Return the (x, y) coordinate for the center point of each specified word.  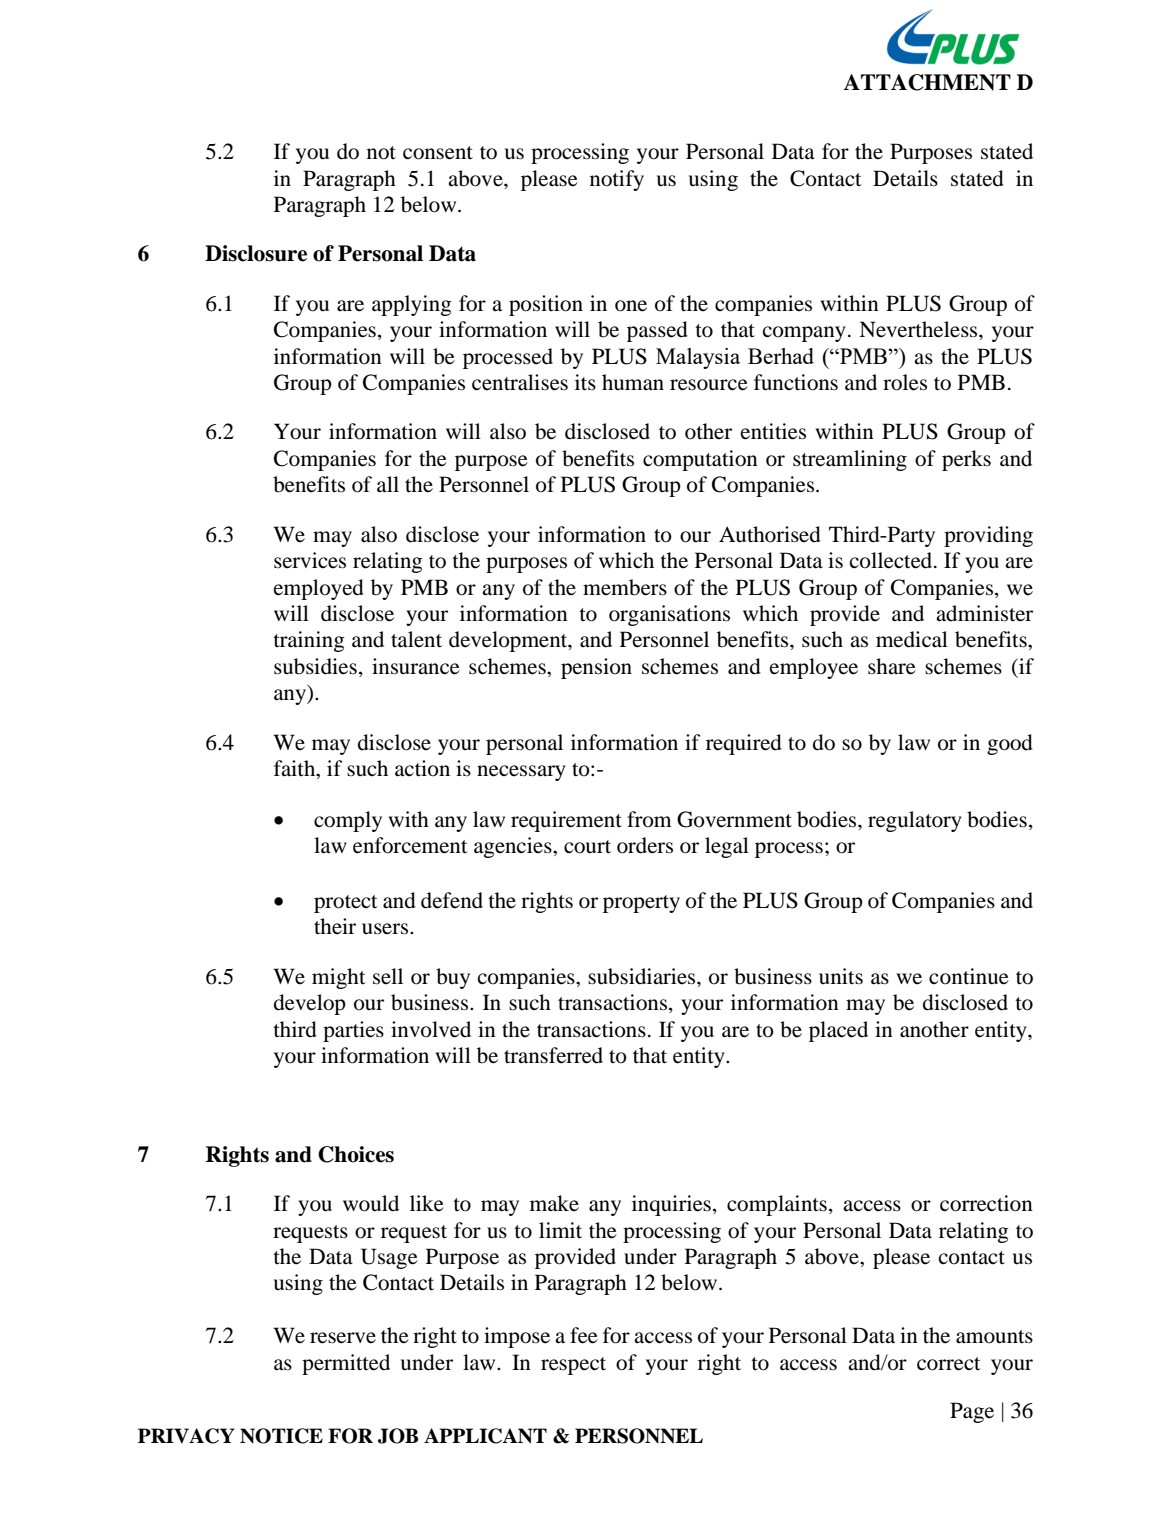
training (309, 641)
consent (438, 153)
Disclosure (256, 253)
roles (905, 382)
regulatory (915, 821)
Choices (356, 1154)
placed (838, 1031)
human (633, 382)
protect (346, 904)
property (641, 904)
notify (617, 180)
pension (596, 668)
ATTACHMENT (927, 82)
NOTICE (281, 1436)
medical (912, 639)
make (554, 1203)
